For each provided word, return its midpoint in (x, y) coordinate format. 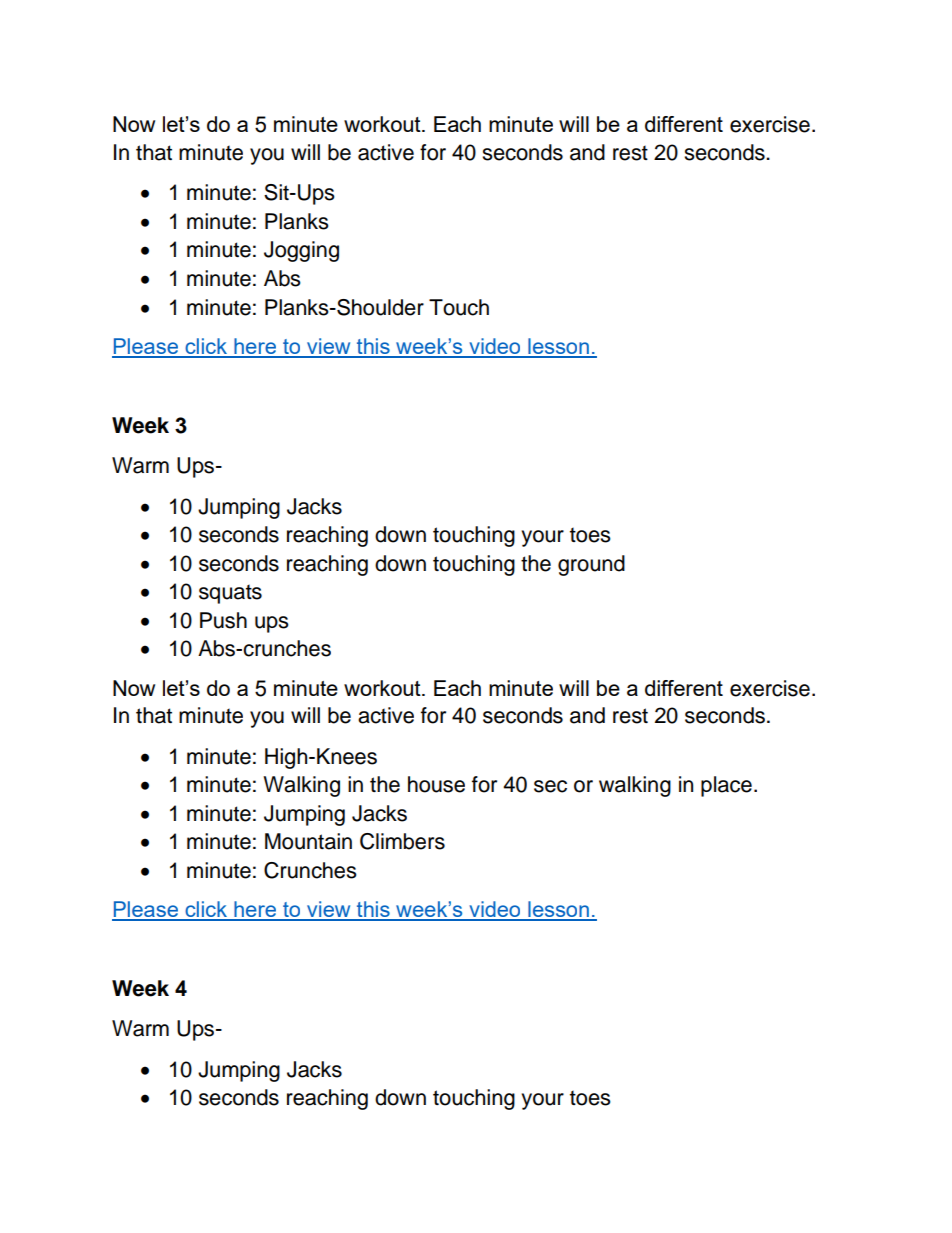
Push (223, 620)
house (436, 784)
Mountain (308, 841)
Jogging (301, 251)
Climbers (402, 841)
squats (230, 594)
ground (591, 565)
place (726, 786)
